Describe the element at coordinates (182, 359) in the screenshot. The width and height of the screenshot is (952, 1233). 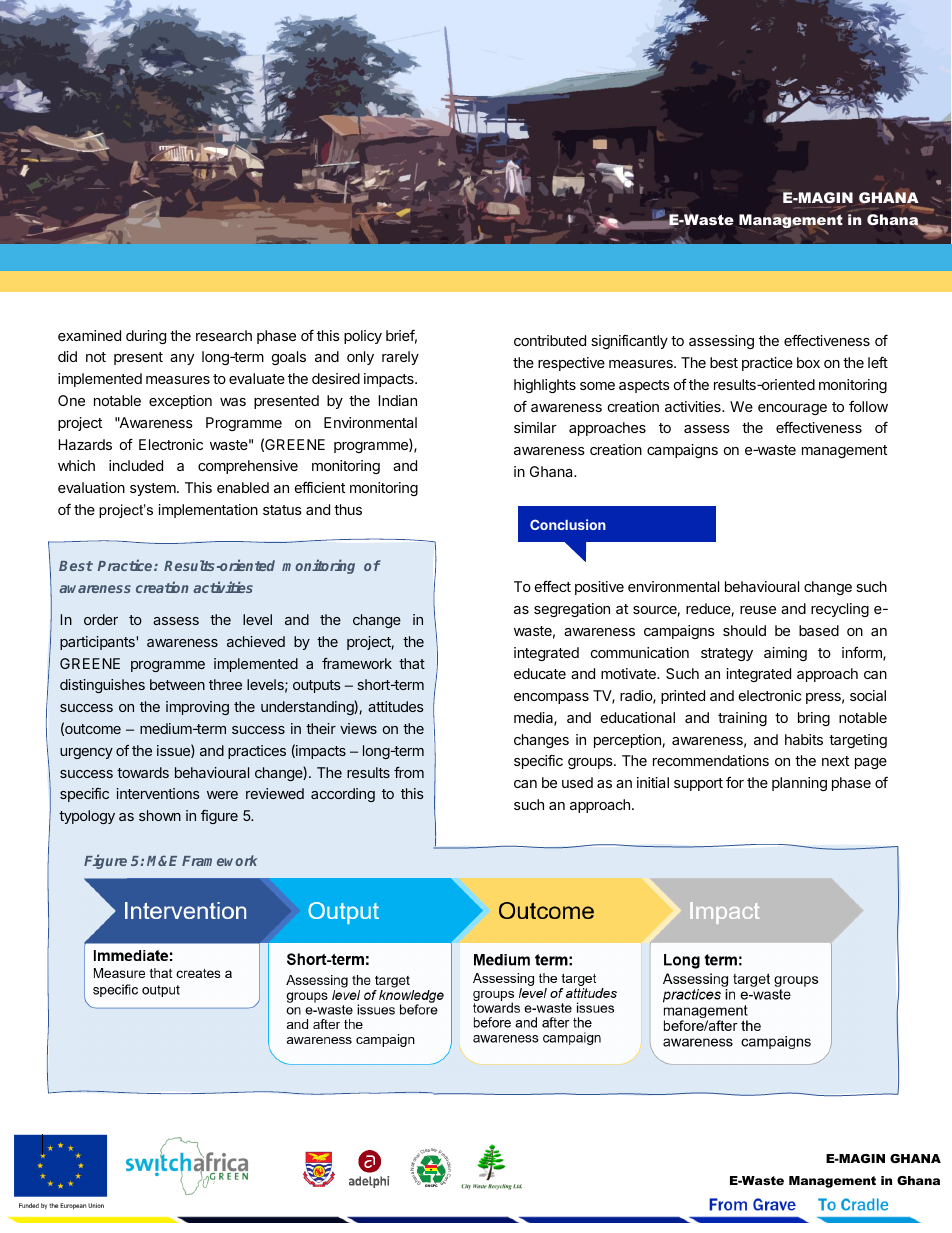
I see `any` at that location.
